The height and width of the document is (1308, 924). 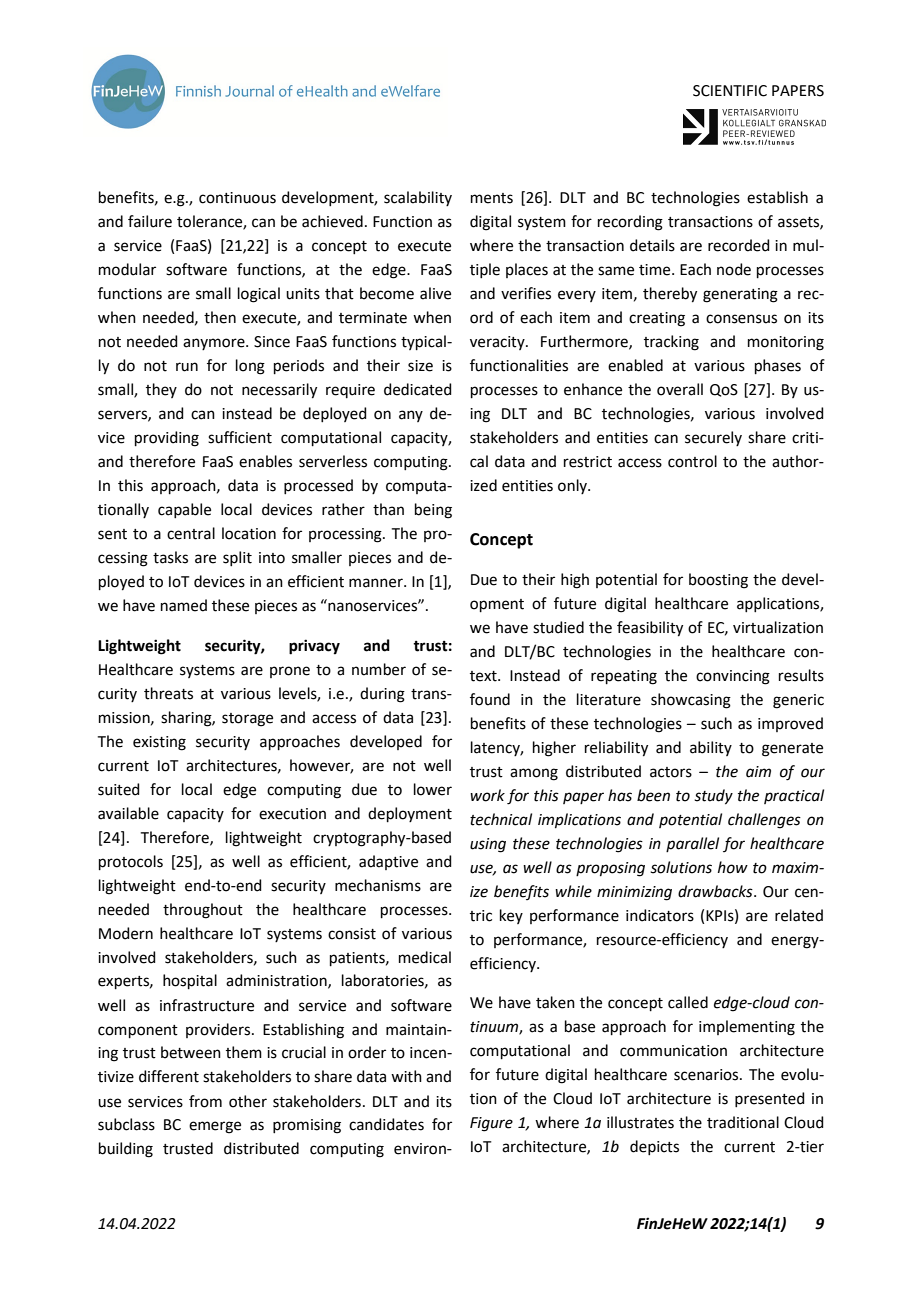 I want to click on continuous, so click(x=237, y=198).
